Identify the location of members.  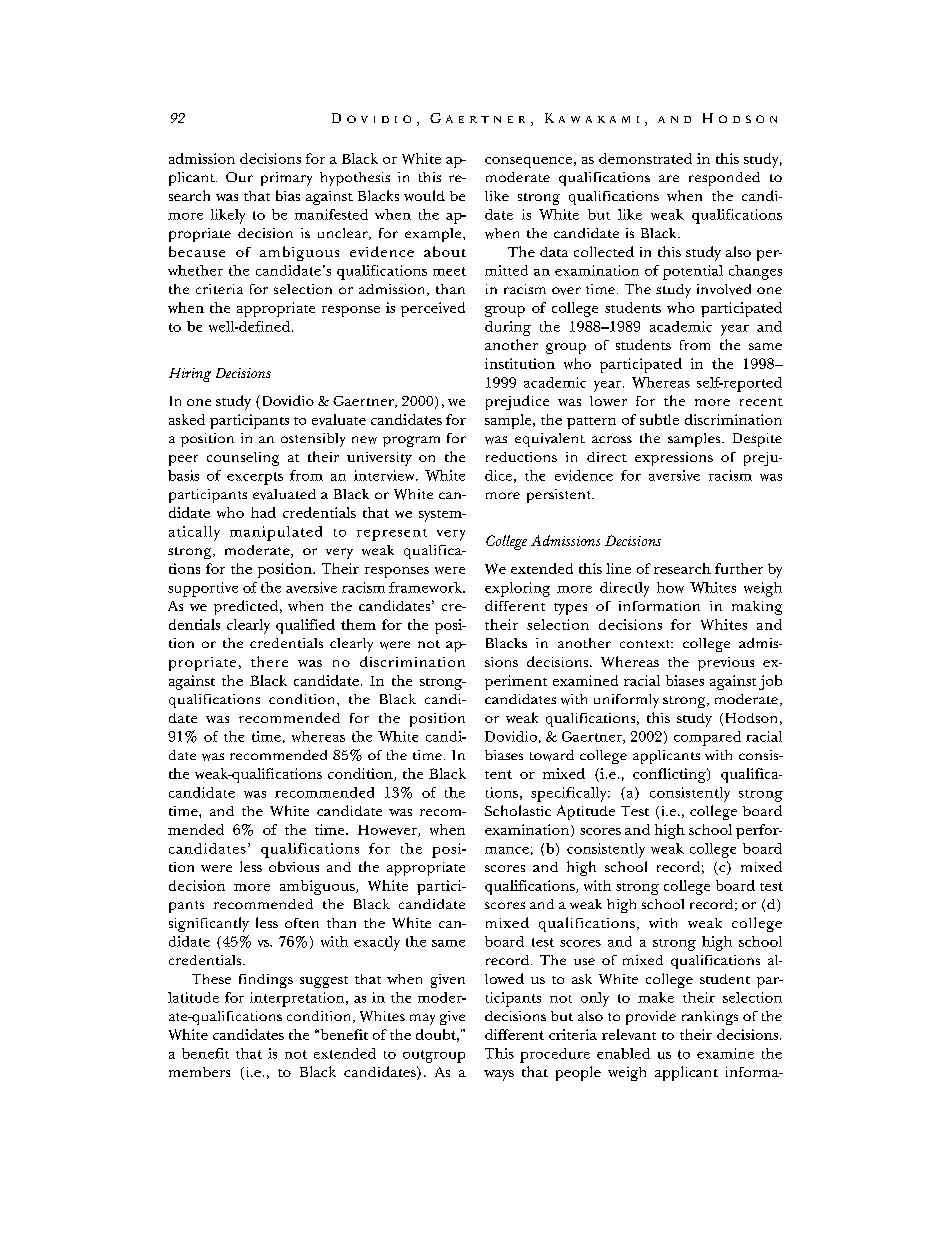
(199, 1072).
